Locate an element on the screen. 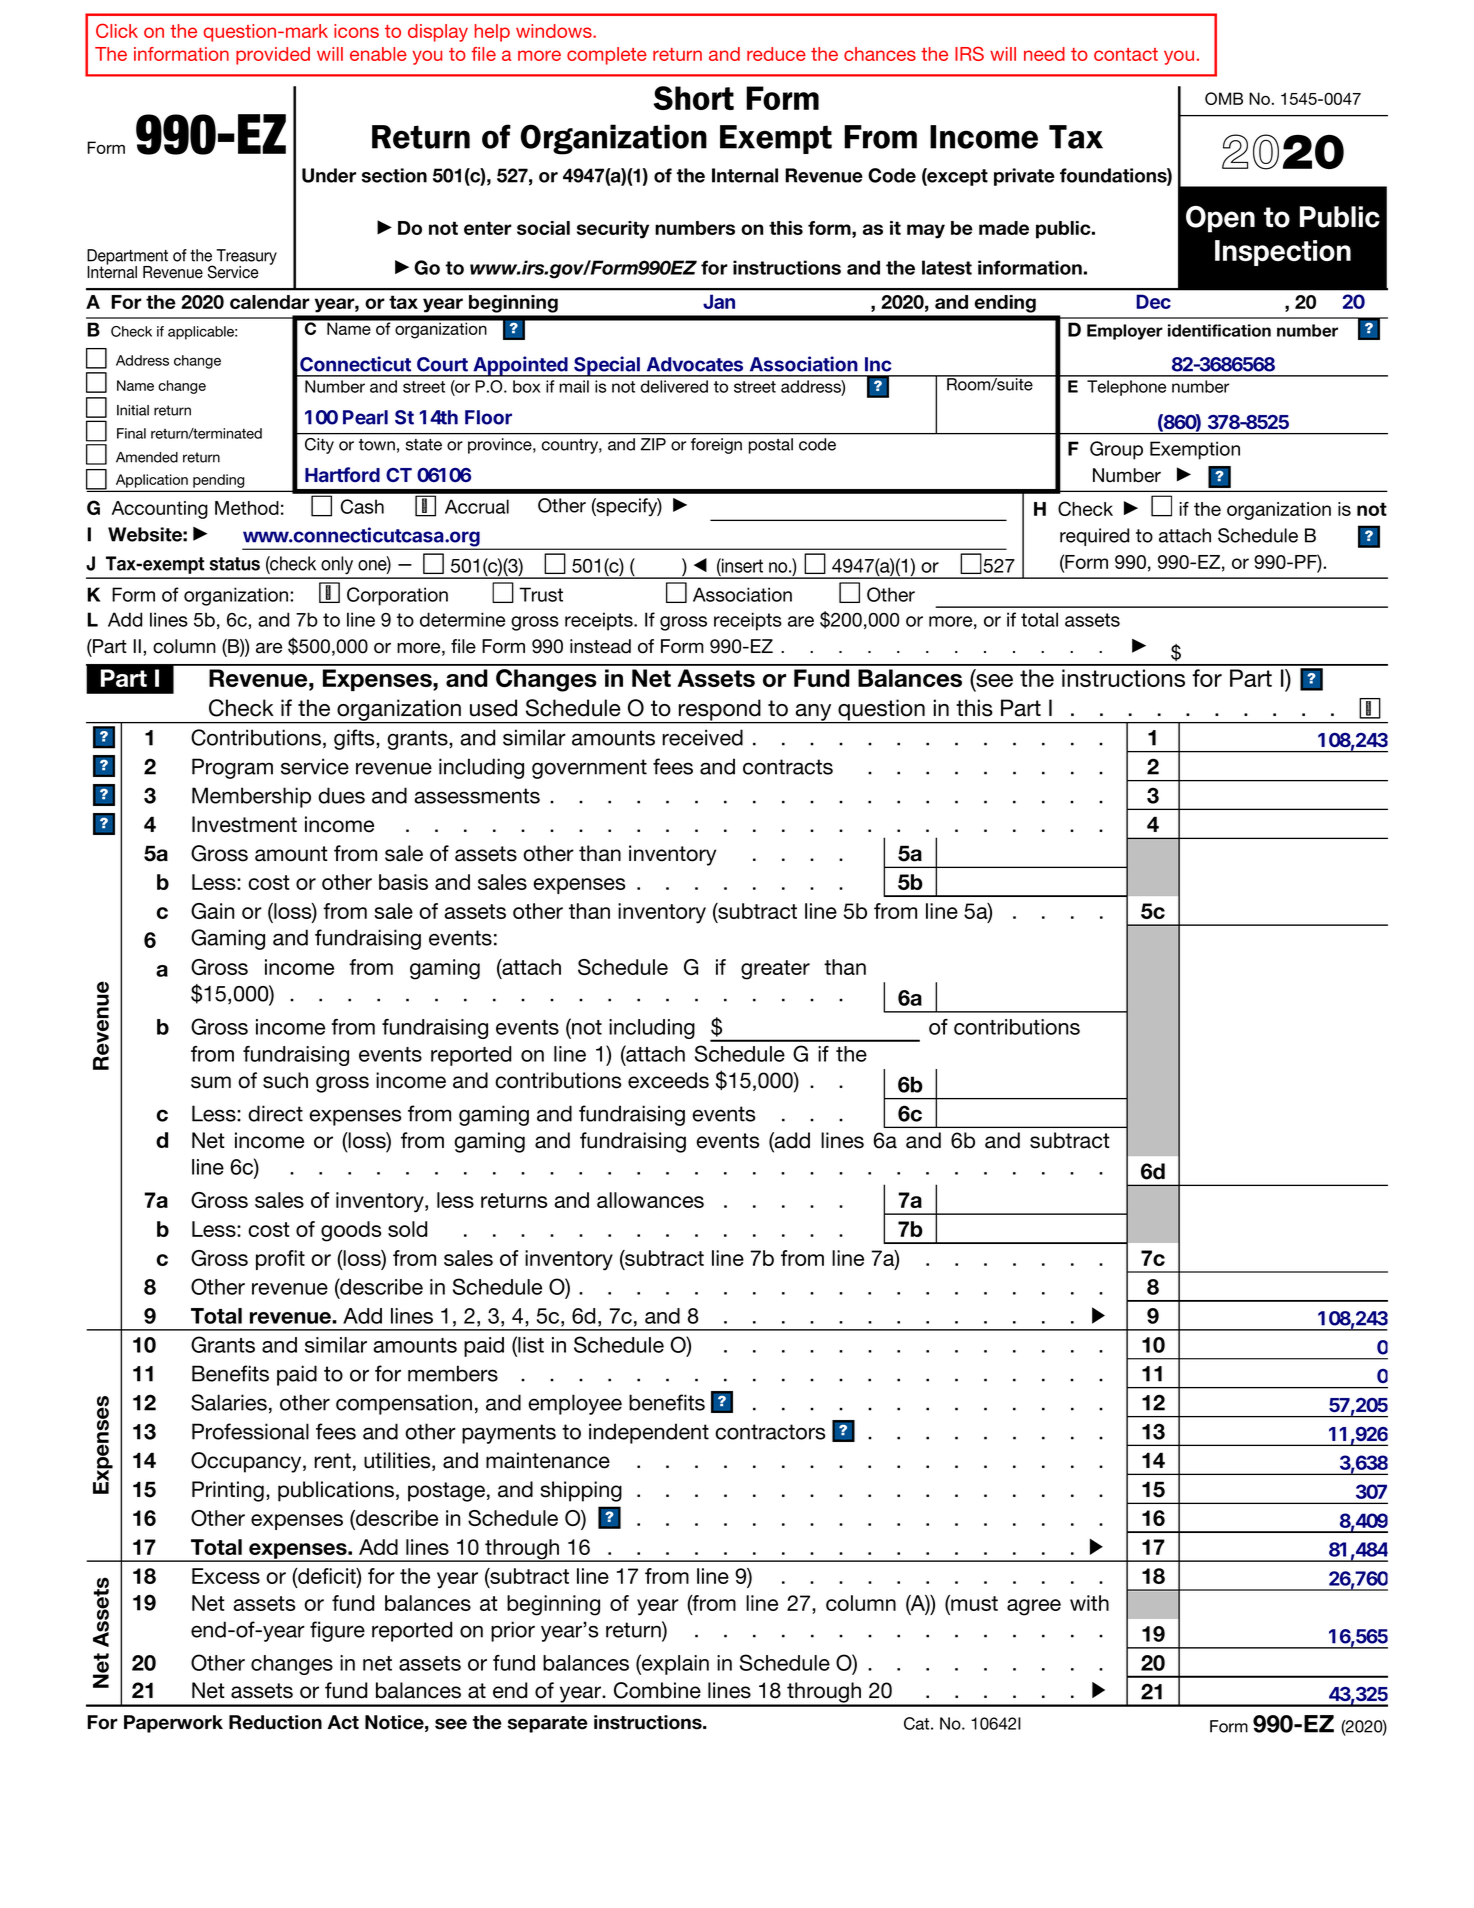  provided is located at coordinates (273, 56).
